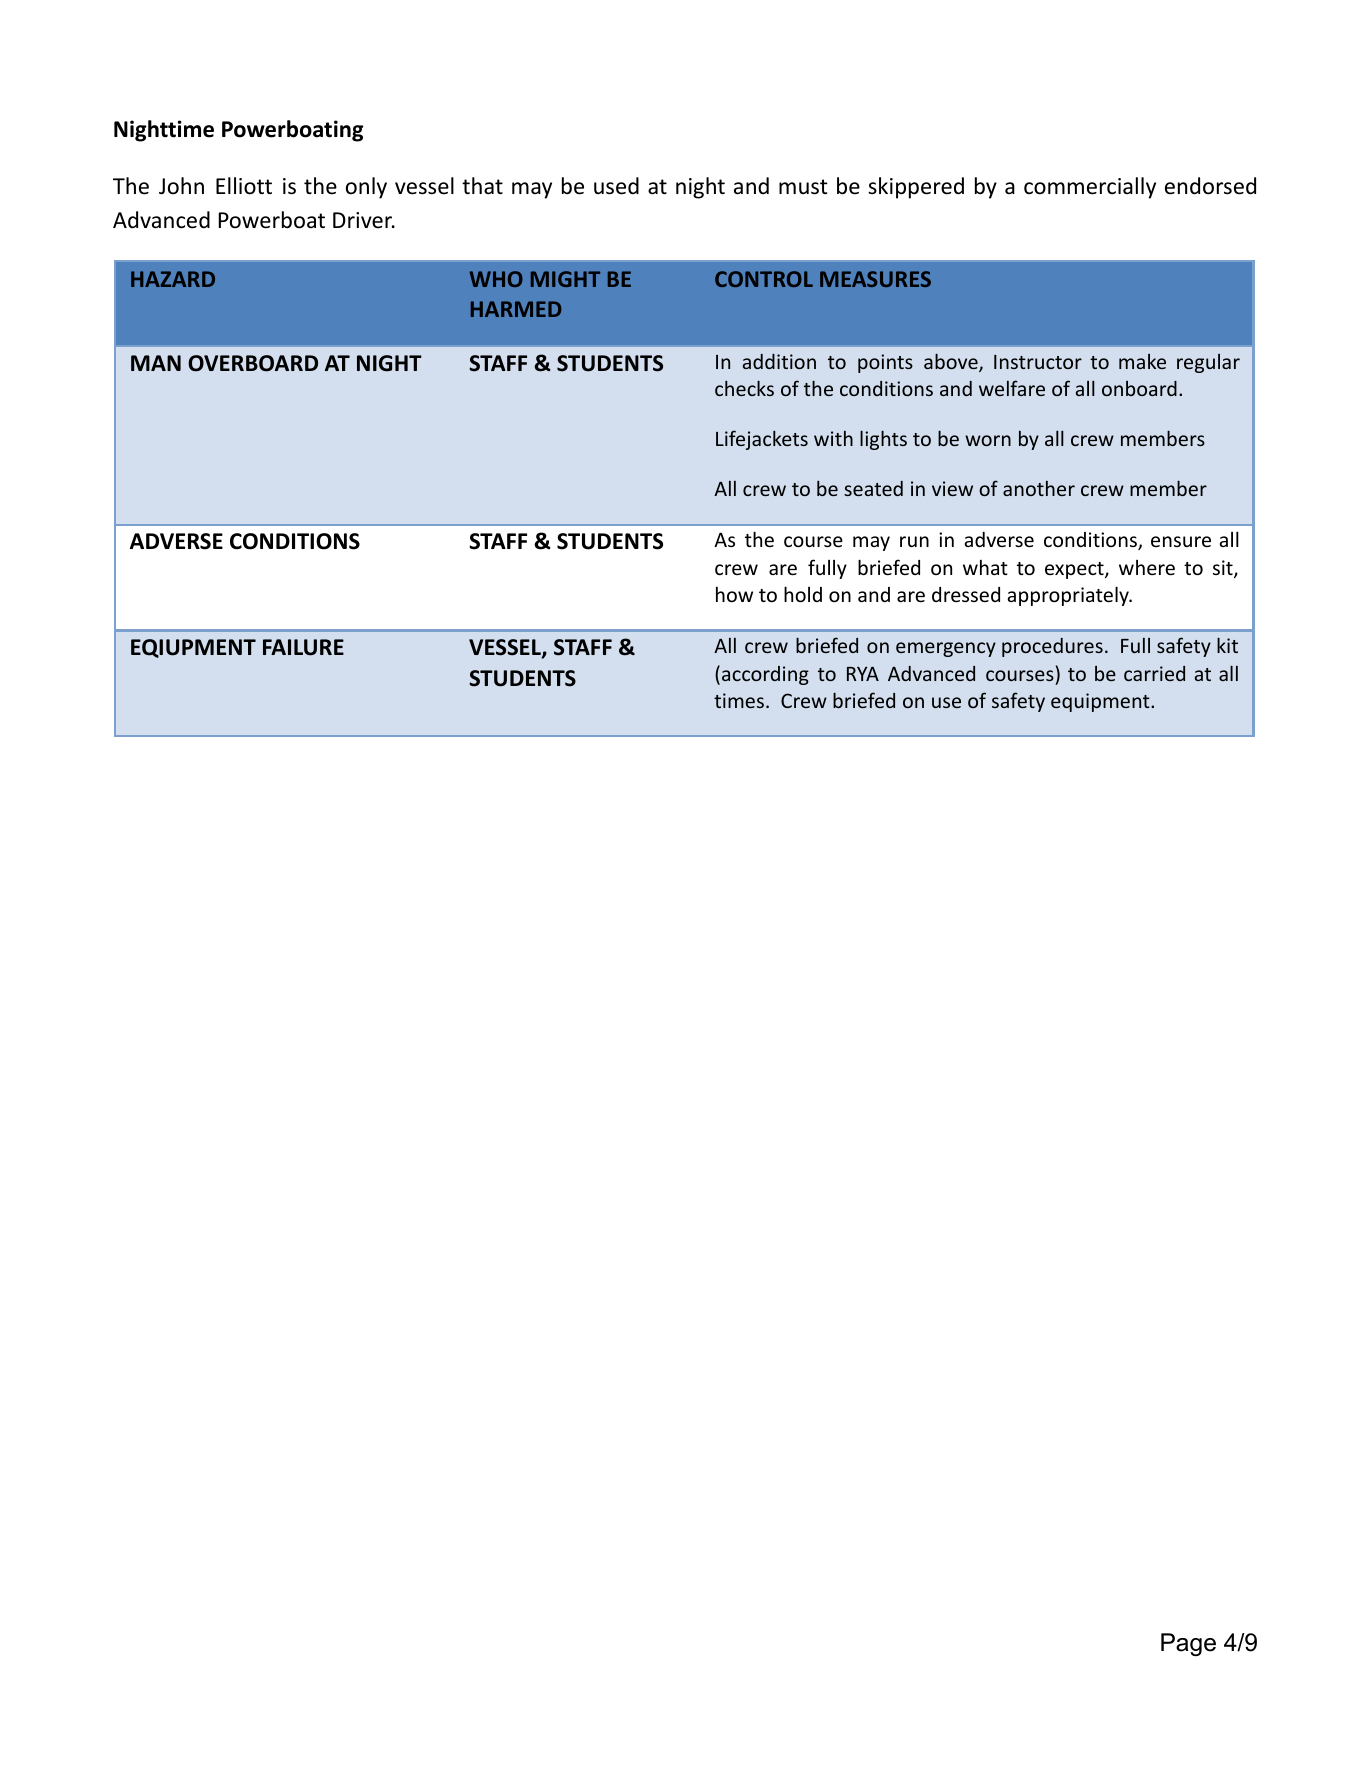  Describe the element at coordinates (739, 700) in the screenshot. I see `times` at that location.
